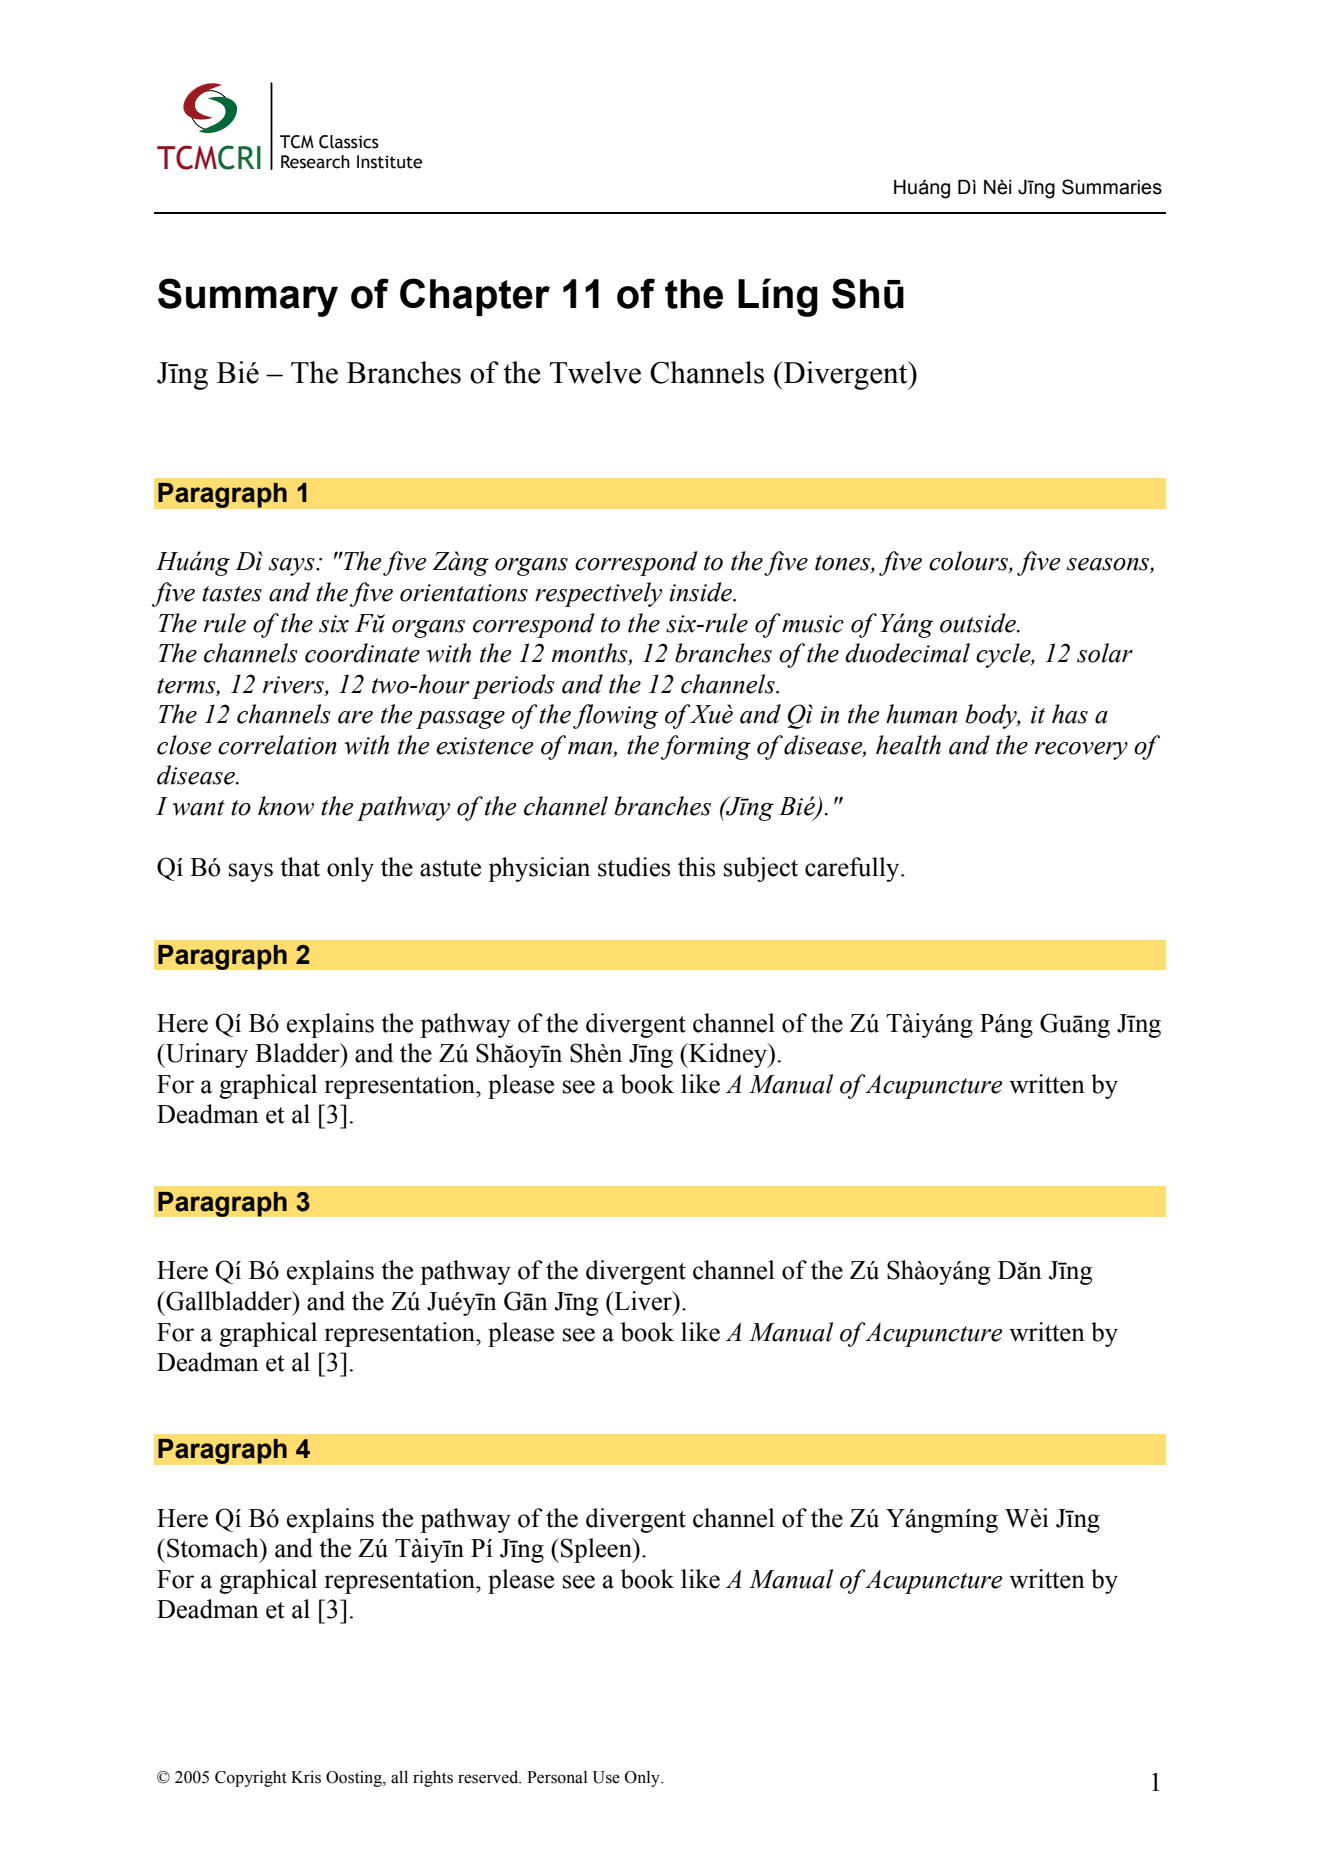 The width and height of the page is (1319, 1867). I want to click on Stomach, so click(214, 1548).
